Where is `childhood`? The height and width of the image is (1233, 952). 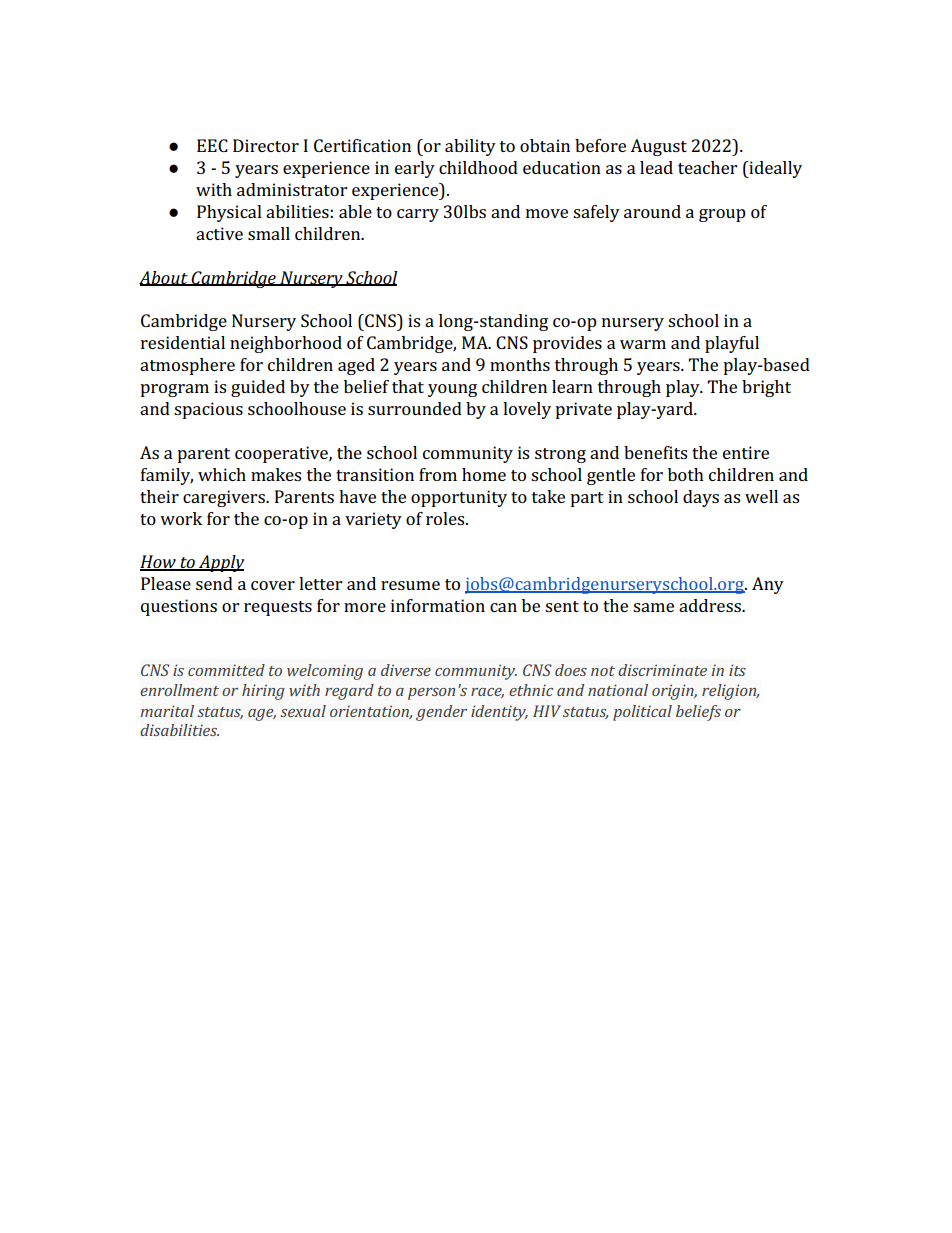
childhood is located at coordinates (478, 167).
